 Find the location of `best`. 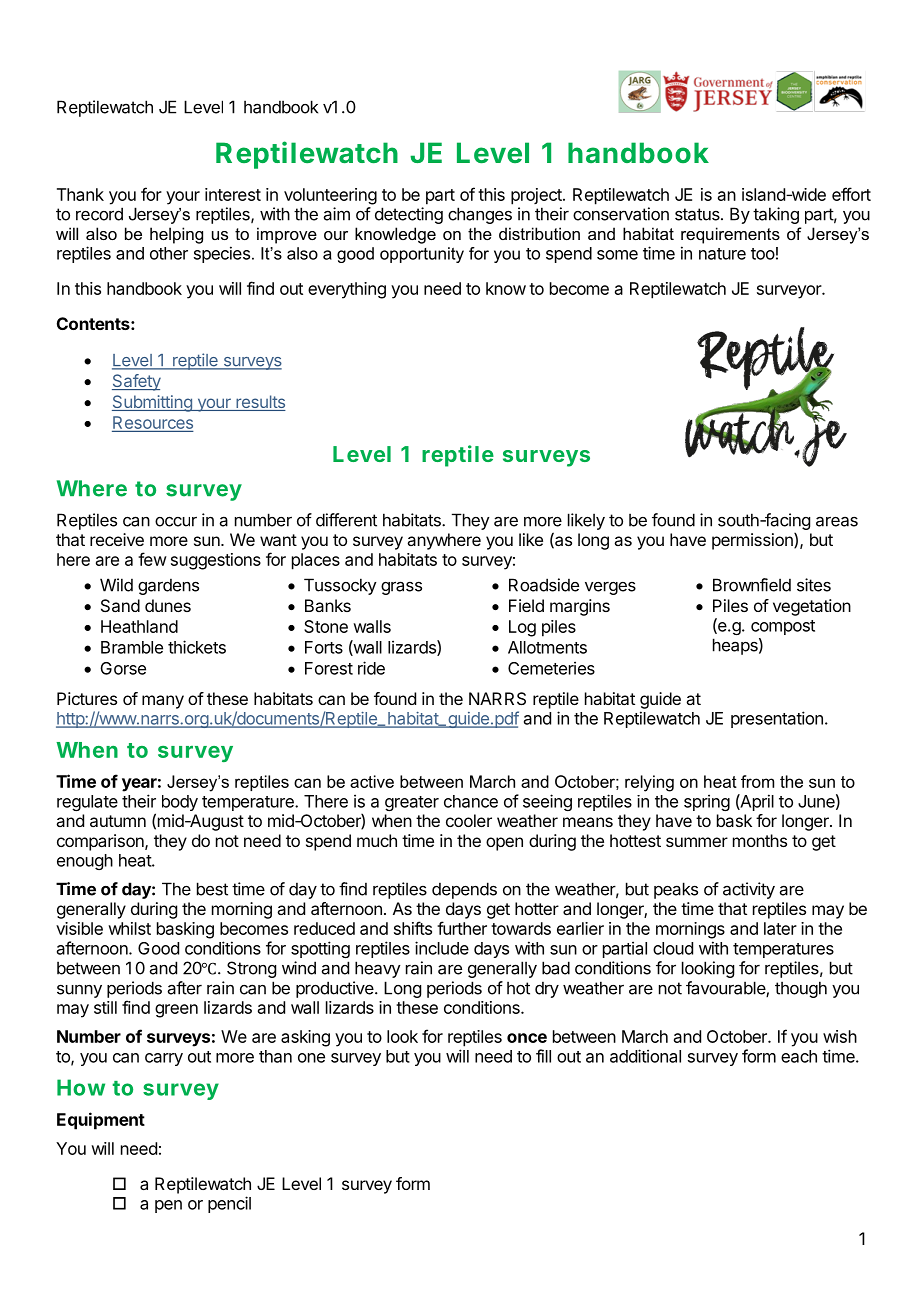

best is located at coordinates (212, 889).
